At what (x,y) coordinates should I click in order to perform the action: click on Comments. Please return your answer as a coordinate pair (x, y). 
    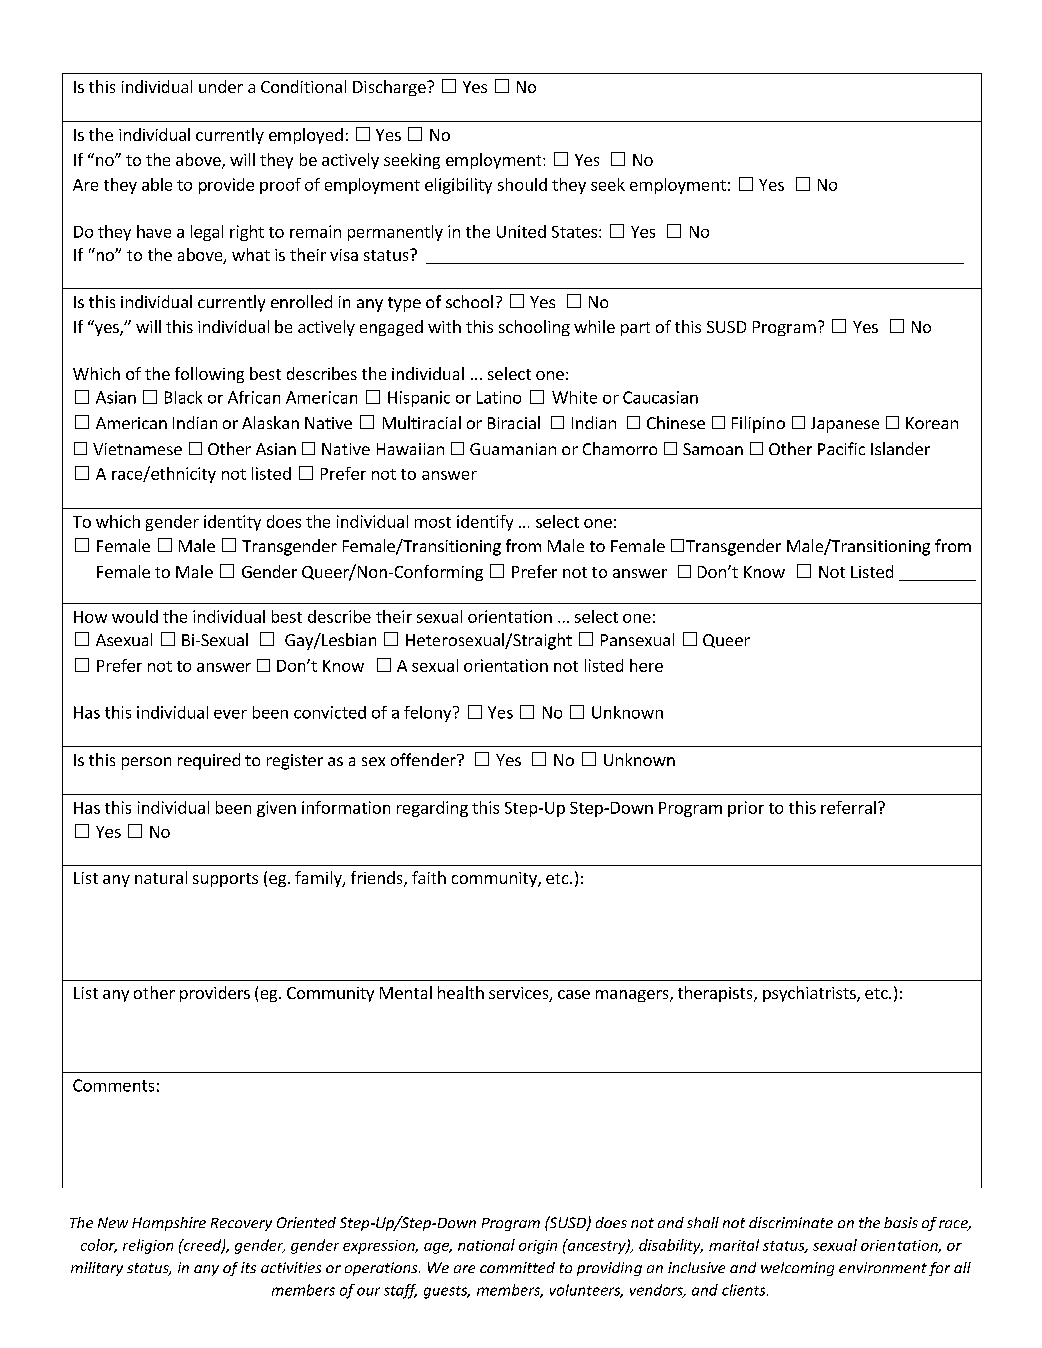
    Looking at the image, I should click on (113, 1085).
